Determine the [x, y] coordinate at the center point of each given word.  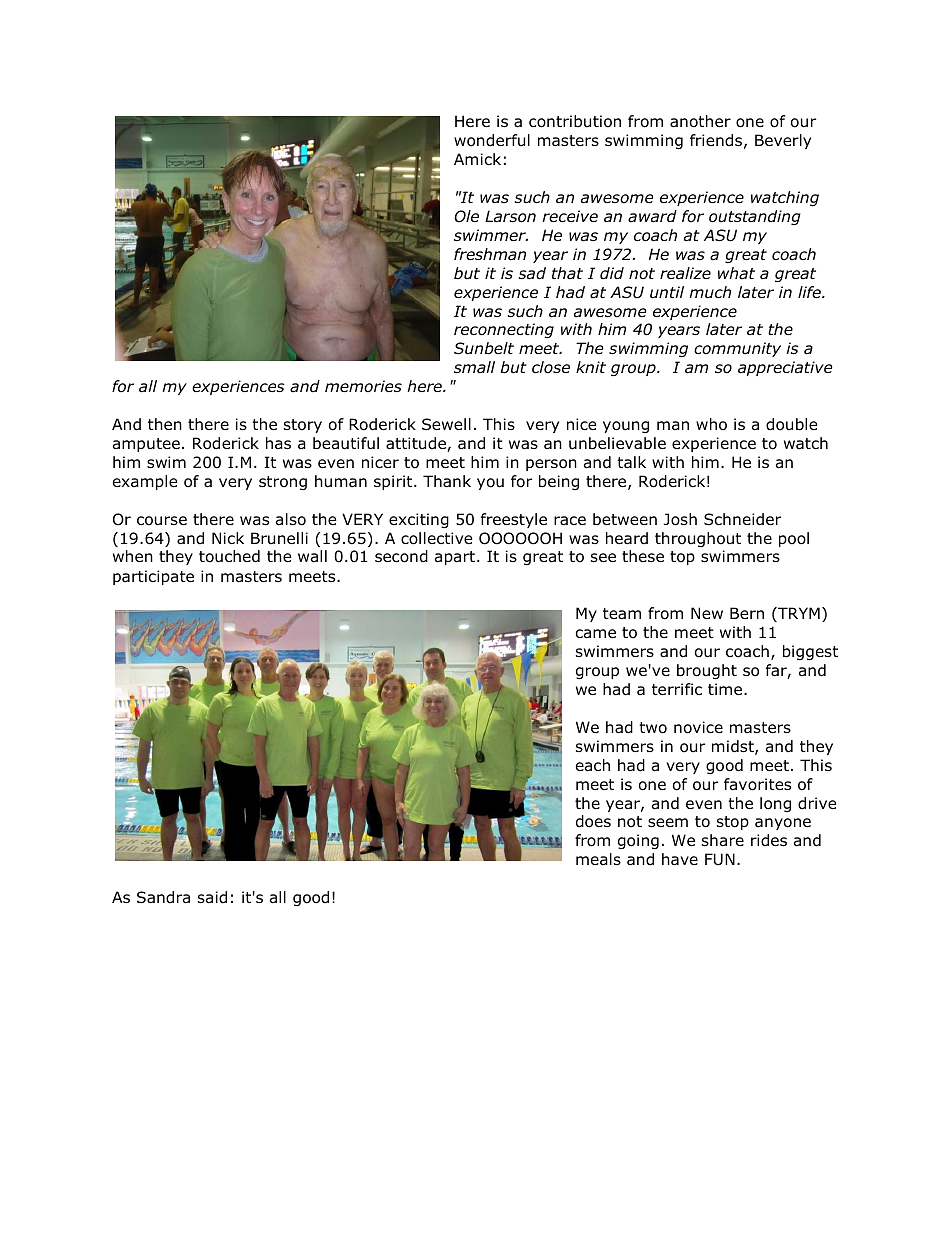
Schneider [742, 519]
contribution [575, 121]
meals [598, 859]
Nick [228, 538]
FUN [720, 859]
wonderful [492, 140]
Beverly [783, 141]
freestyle [514, 520]
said [212, 897]
